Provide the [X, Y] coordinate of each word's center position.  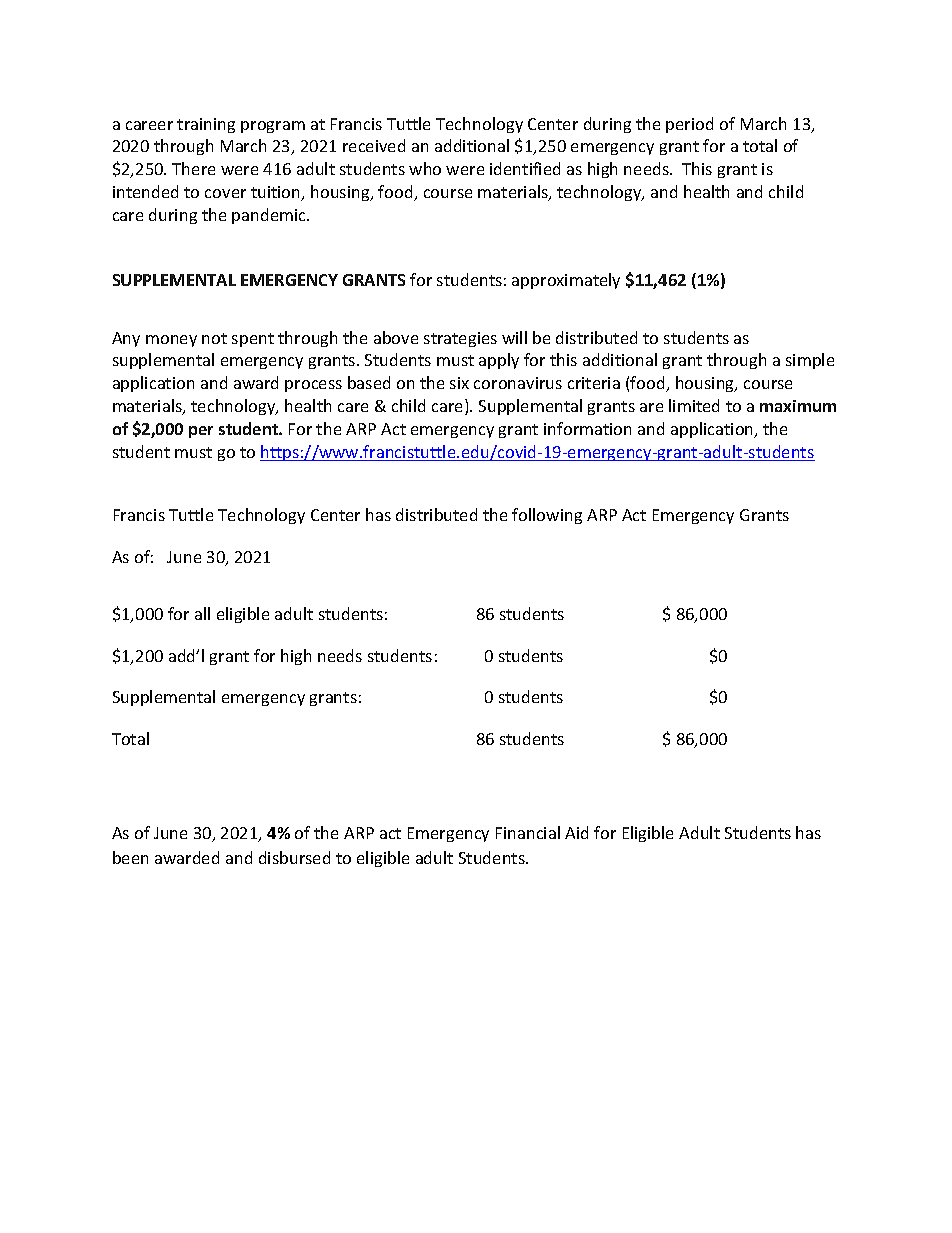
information [587, 428]
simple [810, 361]
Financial [528, 832]
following [547, 516]
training [206, 125]
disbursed [294, 857]
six [459, 383]
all [202, 613]
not [214, 338]
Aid [576, 832]
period [689, 125]
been [130, 857]
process [313, 386]
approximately [566, 281]
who [425, 168]
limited [694, 405]
